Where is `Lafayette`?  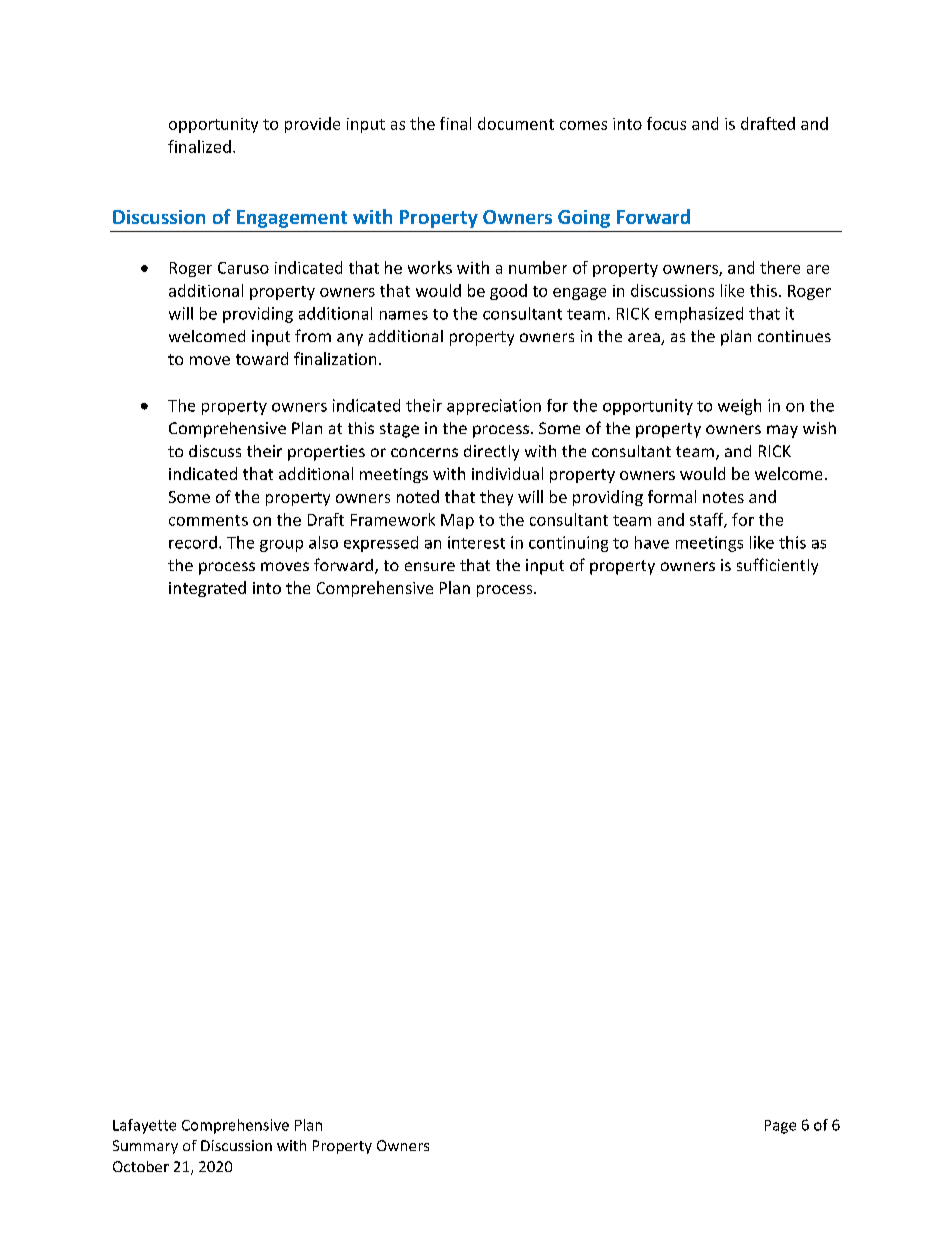
Lafayette is located at coordinates (144, 1126).
